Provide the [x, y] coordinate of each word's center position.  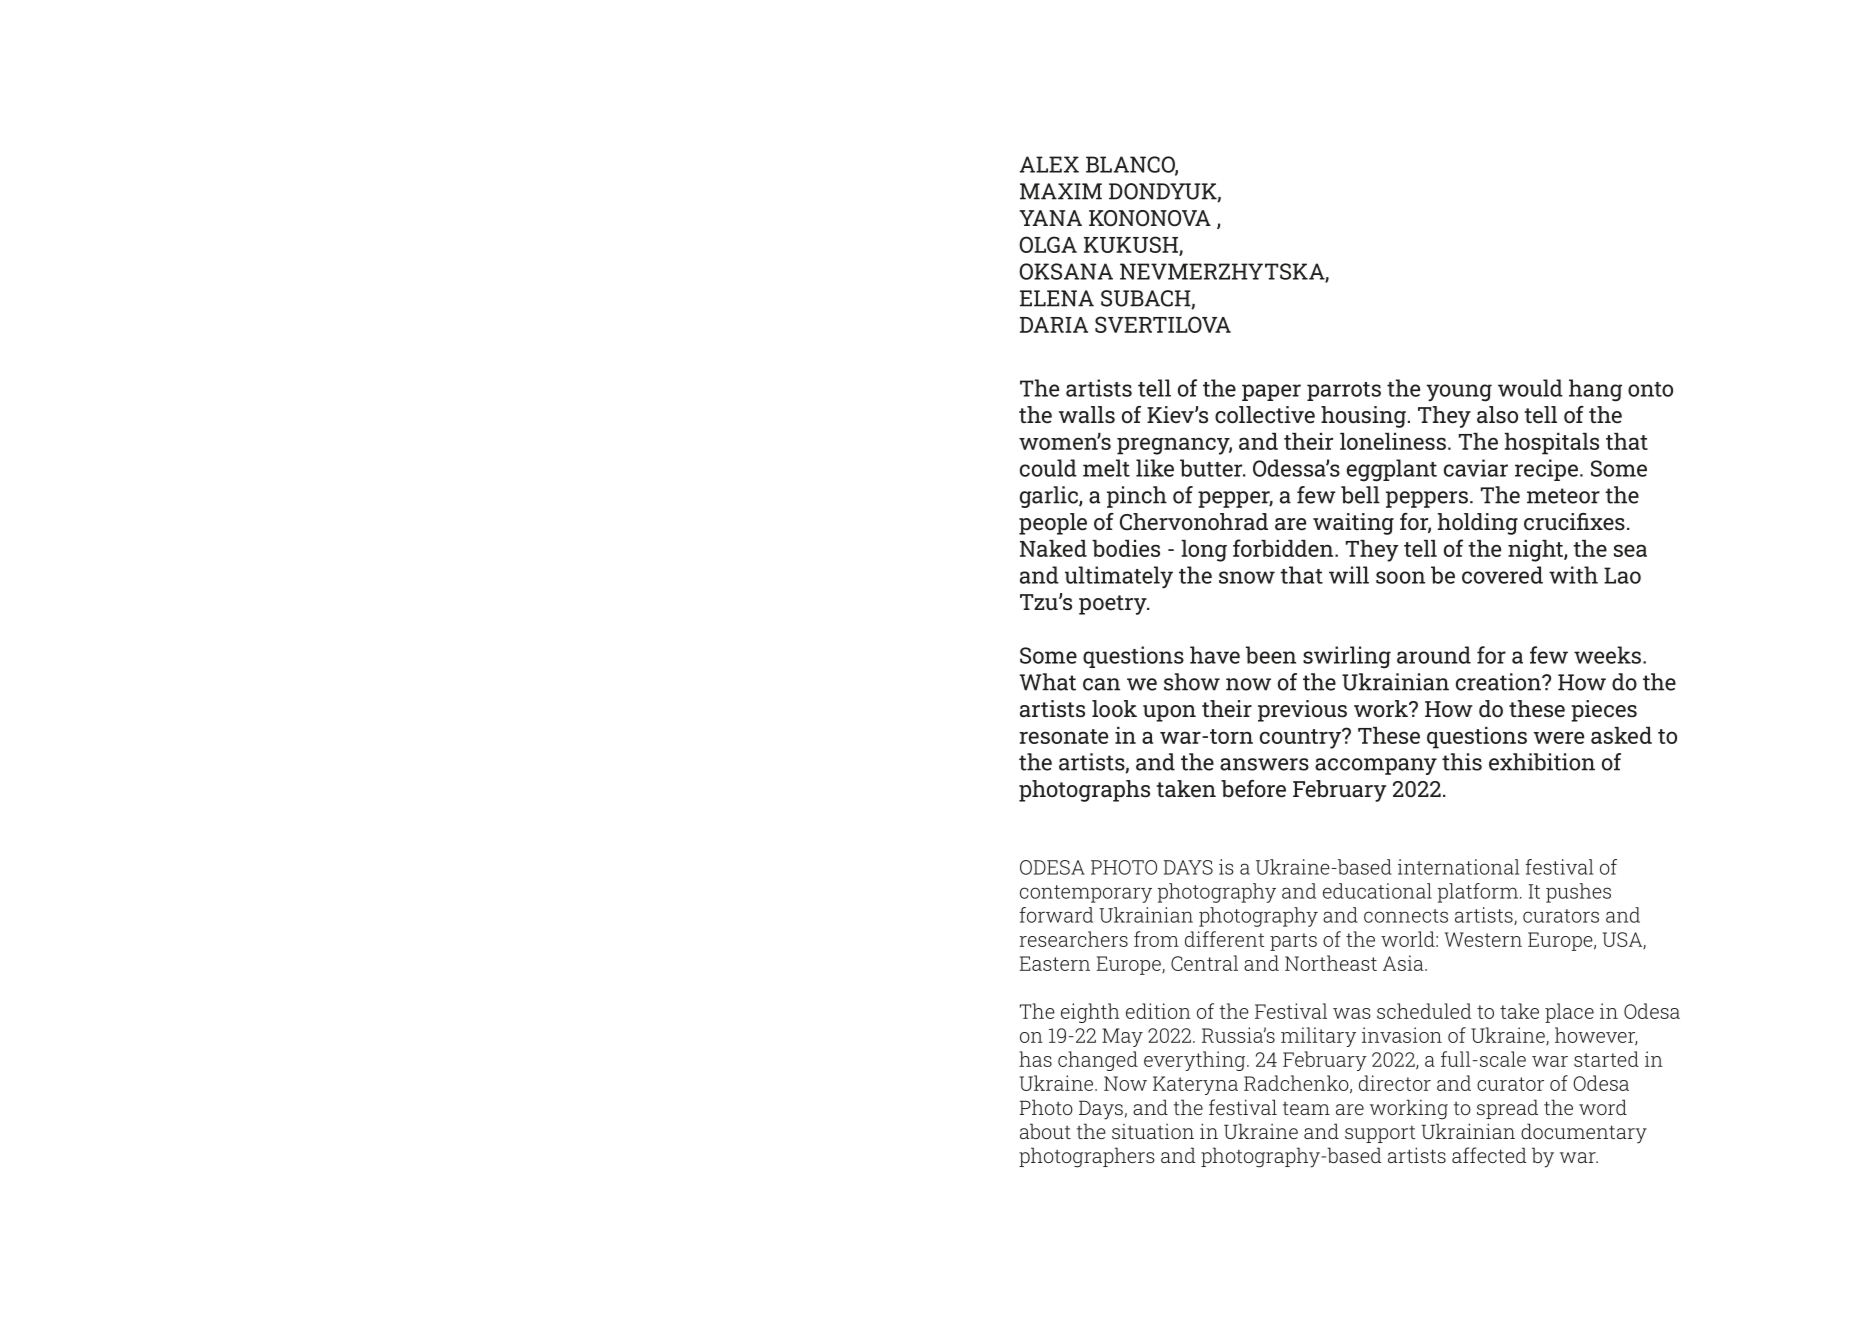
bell [1360, 495]
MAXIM [1061, 191]
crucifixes [1574, 522]
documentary [1584, 1133]
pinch [1137, 497]
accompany [1376, 766]
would [1530, 388]
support [1380, 1134]
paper [1271, 392]
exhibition [1542, 762]
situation [1153, 1131]
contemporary [1086, 894]
